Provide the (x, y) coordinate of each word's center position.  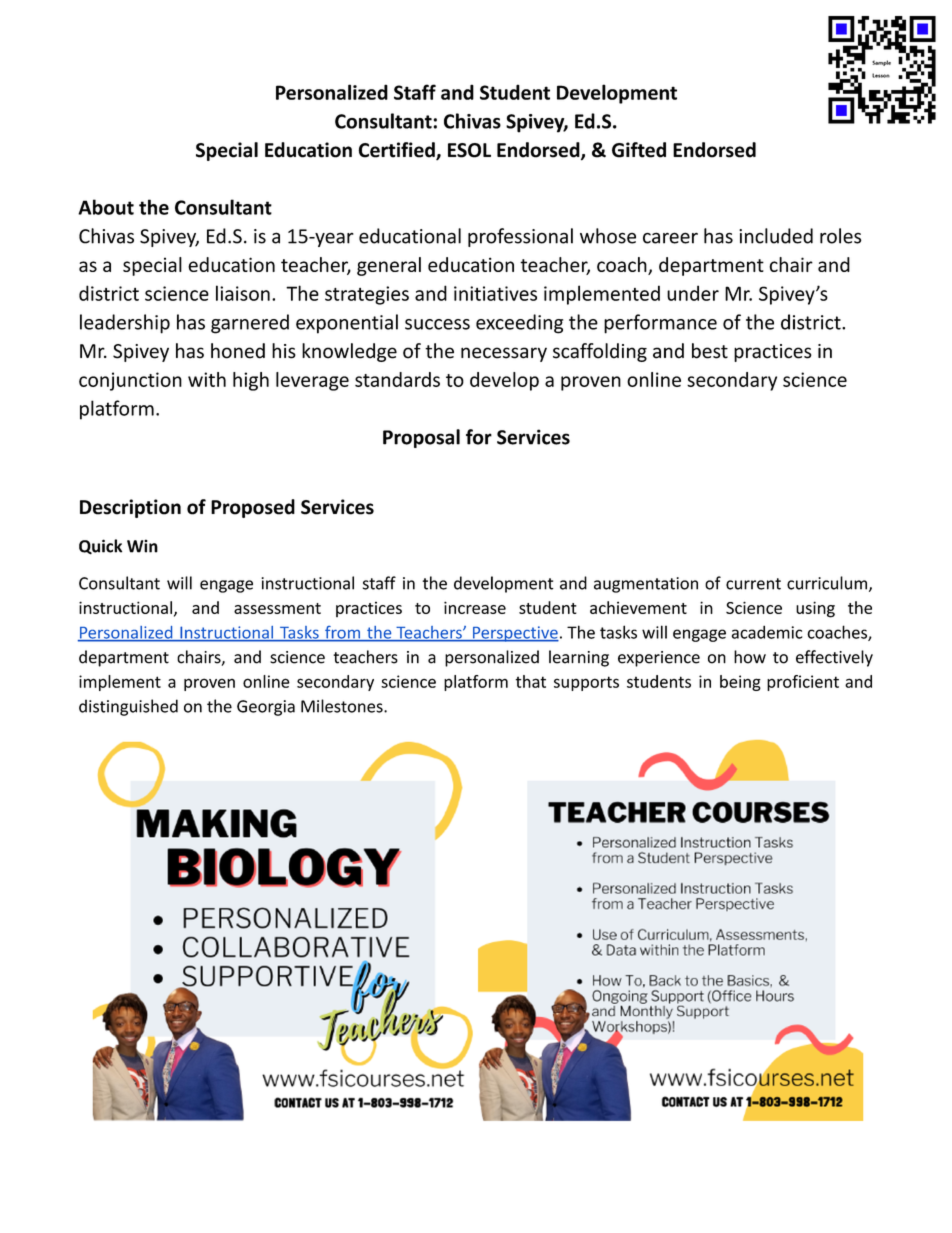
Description (130, 508)
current (753, 584)
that (530, 681)
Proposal (421, 438)
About (106, 207)
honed (238, 351)
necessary (504, 354)
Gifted (639, 150)
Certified (397, 151)
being (740, 683)
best (710, 351)
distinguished (128, 707)
